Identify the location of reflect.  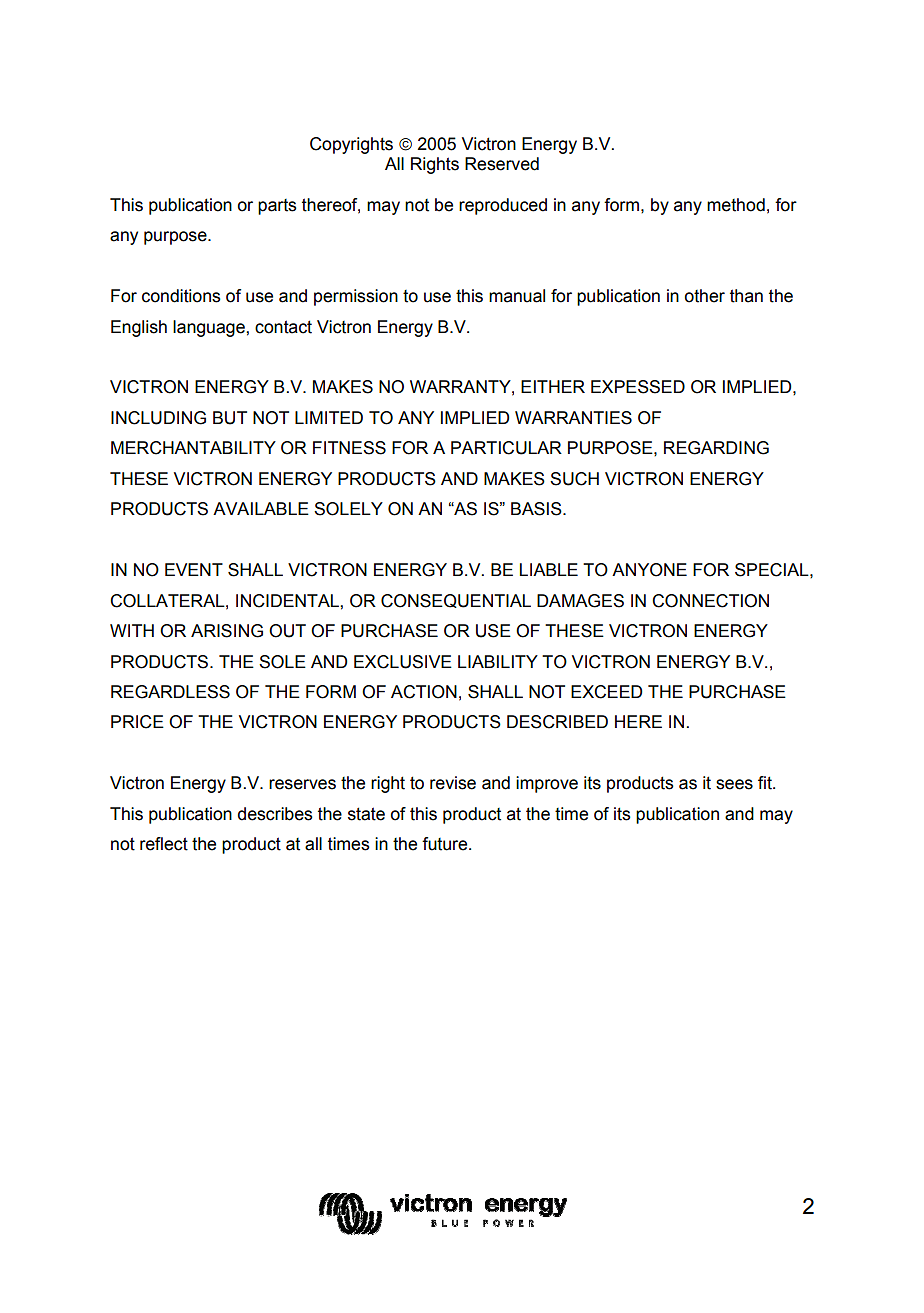
(164, 844).
